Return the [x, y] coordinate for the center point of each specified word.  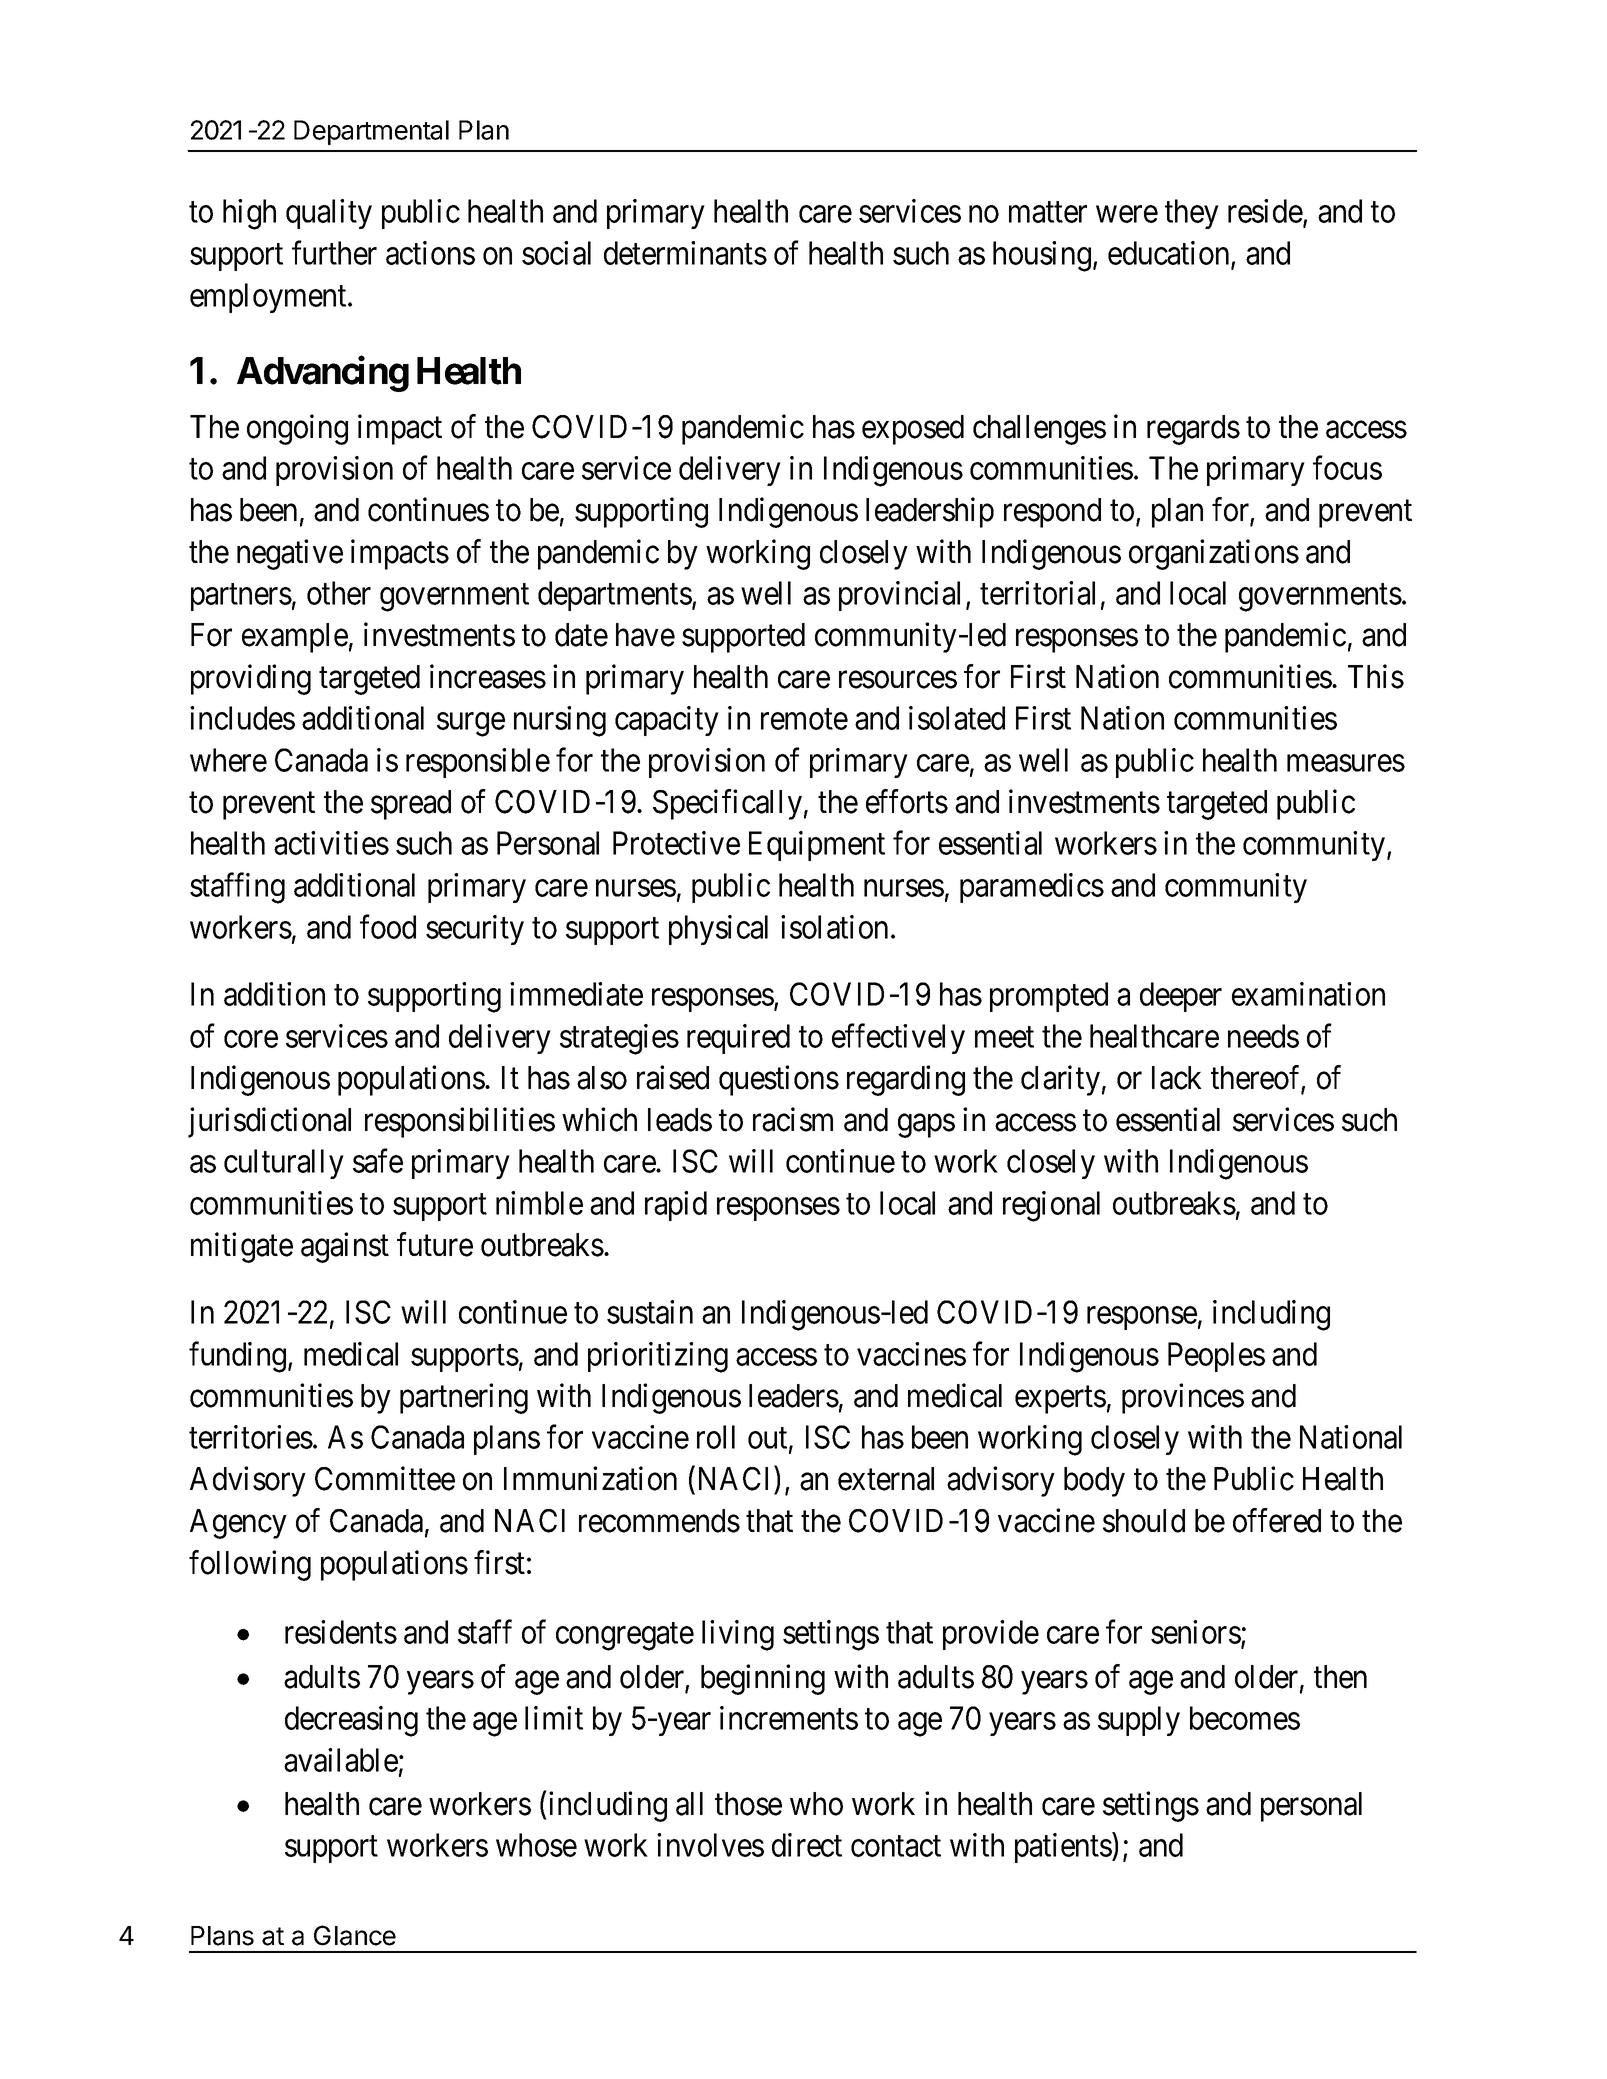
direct [807, 1845]
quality [329, 214]
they [1192, 214]
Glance [355, 1935]
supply [1139, 1721]
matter [1048, 212]
